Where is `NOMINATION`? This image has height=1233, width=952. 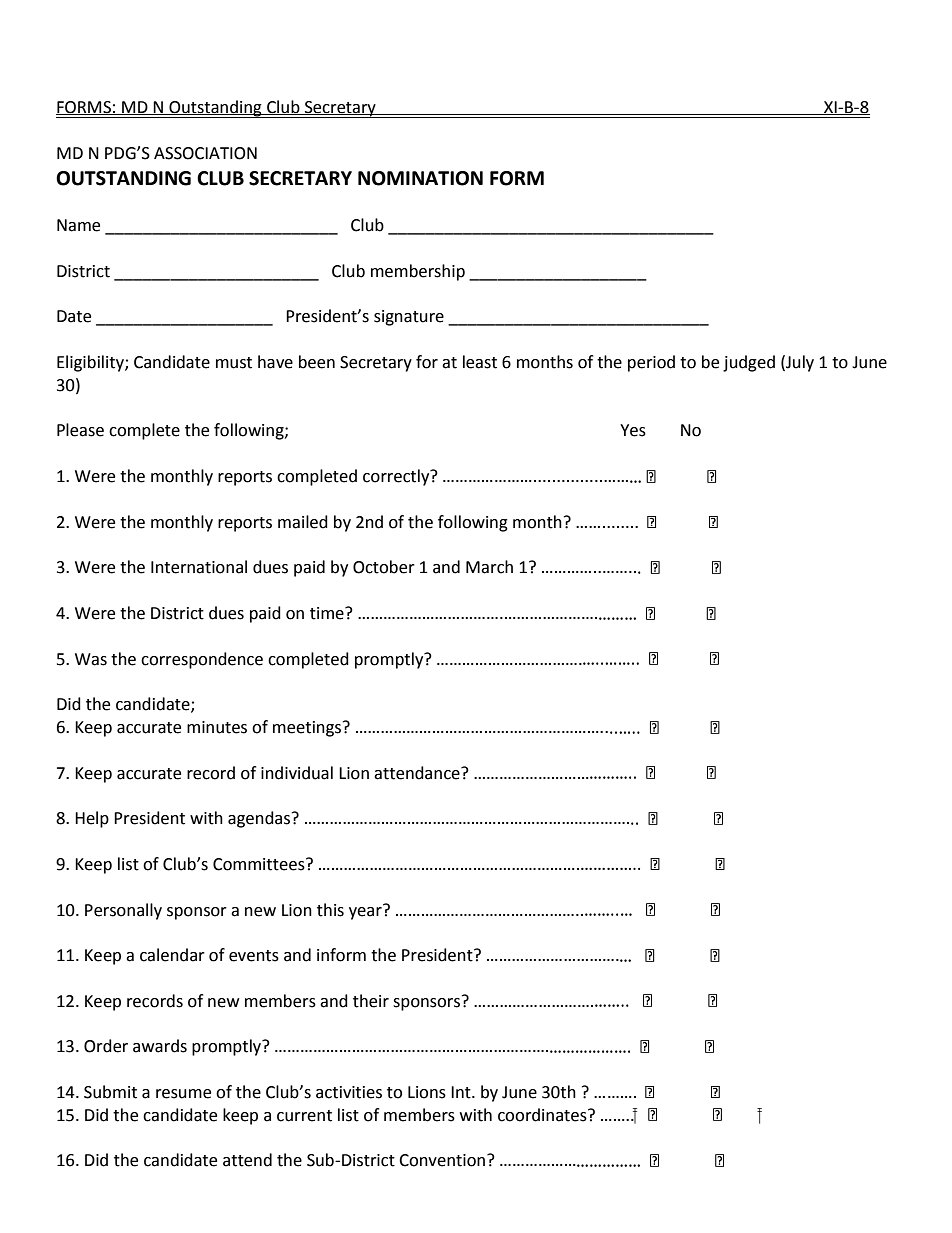
NOMINATION is located at coordinates (420, 178).
